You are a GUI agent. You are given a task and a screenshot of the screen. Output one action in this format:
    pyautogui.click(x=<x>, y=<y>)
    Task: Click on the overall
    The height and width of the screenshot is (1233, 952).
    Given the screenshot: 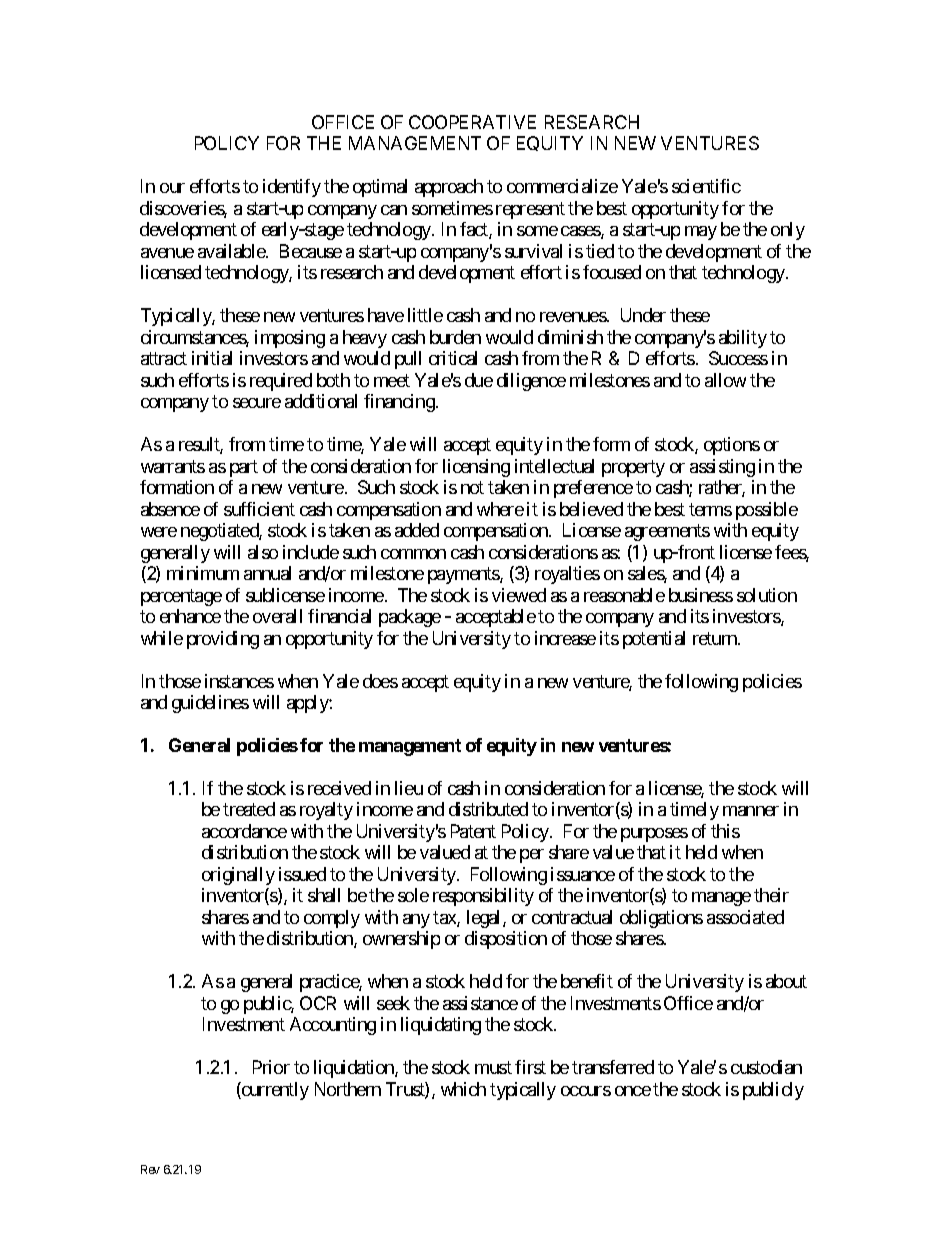 What is the action you would take?
    pyautogui.click(x=277, y=616)
